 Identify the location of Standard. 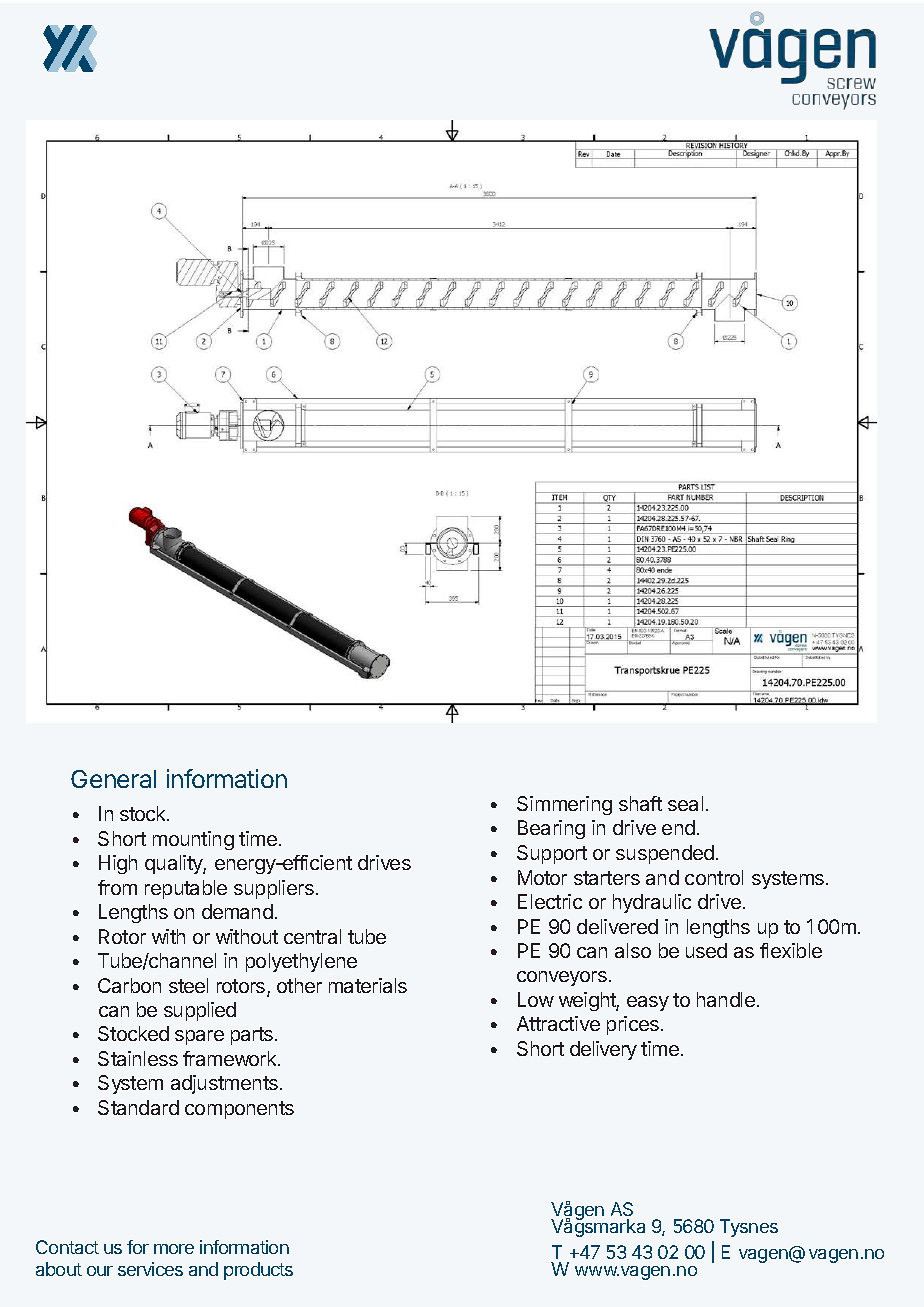
(138, 1107).
